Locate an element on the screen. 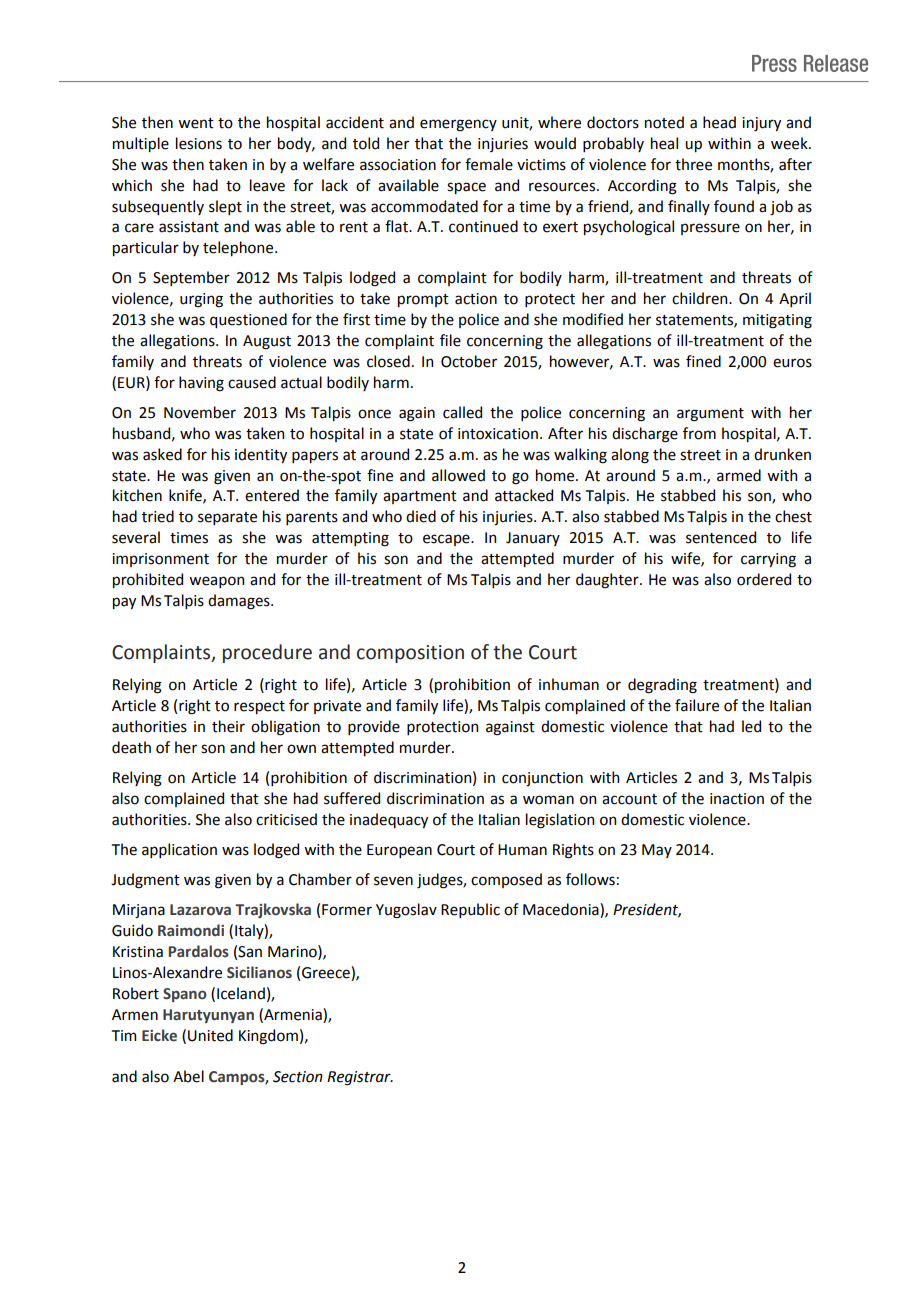  application is located at coordinates (179, 850).
